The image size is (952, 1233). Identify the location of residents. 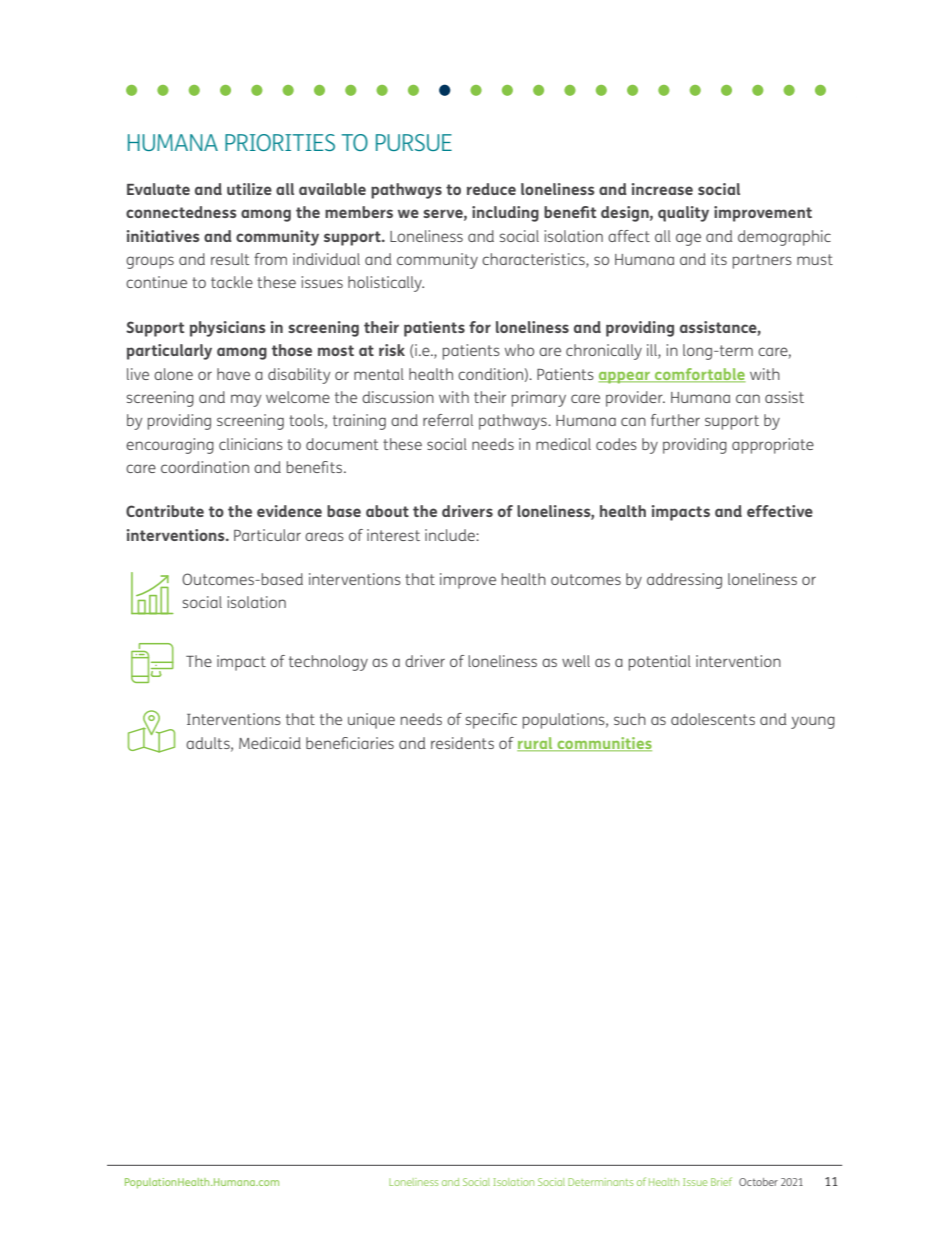
(462, 743).
